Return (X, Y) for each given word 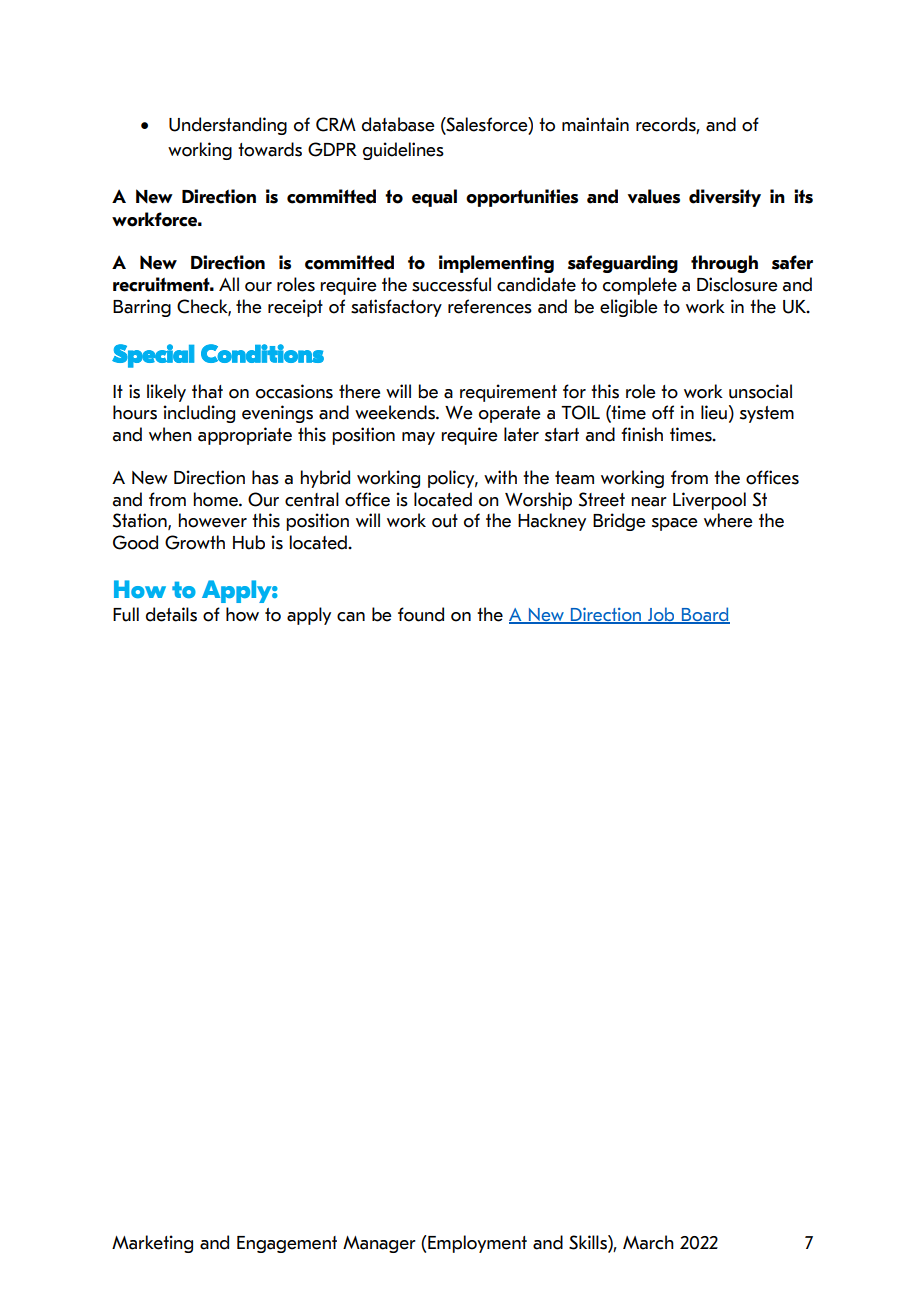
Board (705, 615)
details (171, 614)
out (445, 521)
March (648, 1242)
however (213, 520)
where (728, 520)
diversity (725, 198)
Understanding (228, 126)
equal (434, 198)
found (421, 614)
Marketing (152, 1244)
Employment (477, 1244)
